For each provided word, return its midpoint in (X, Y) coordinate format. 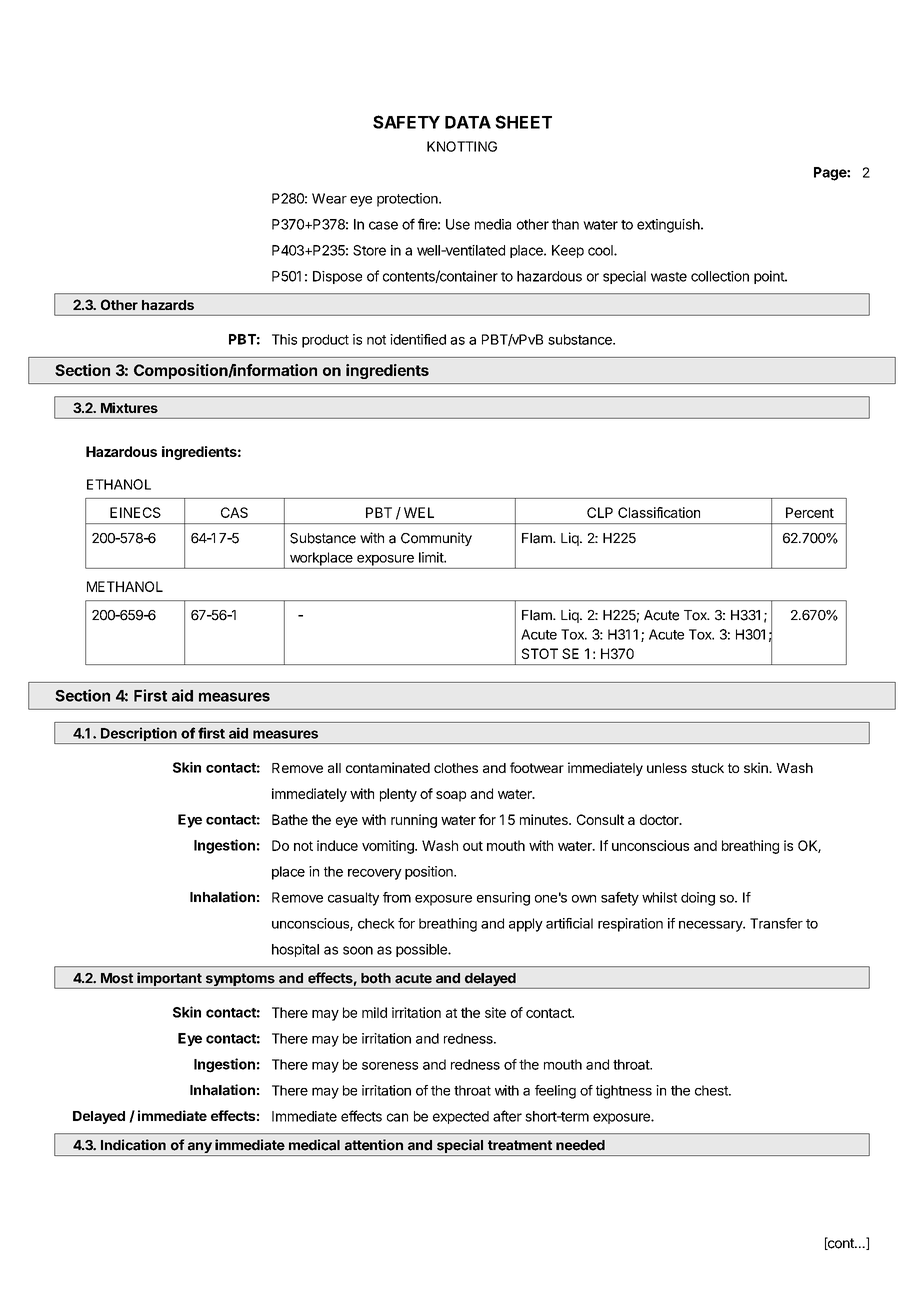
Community (436, 539)
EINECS (135, 512)
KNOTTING (462, 146)
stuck (707, 768)
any (199, 1149)
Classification (659, 512)
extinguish (668, 226)
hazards (168, 305)
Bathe (290, 819)
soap (451, 796)
